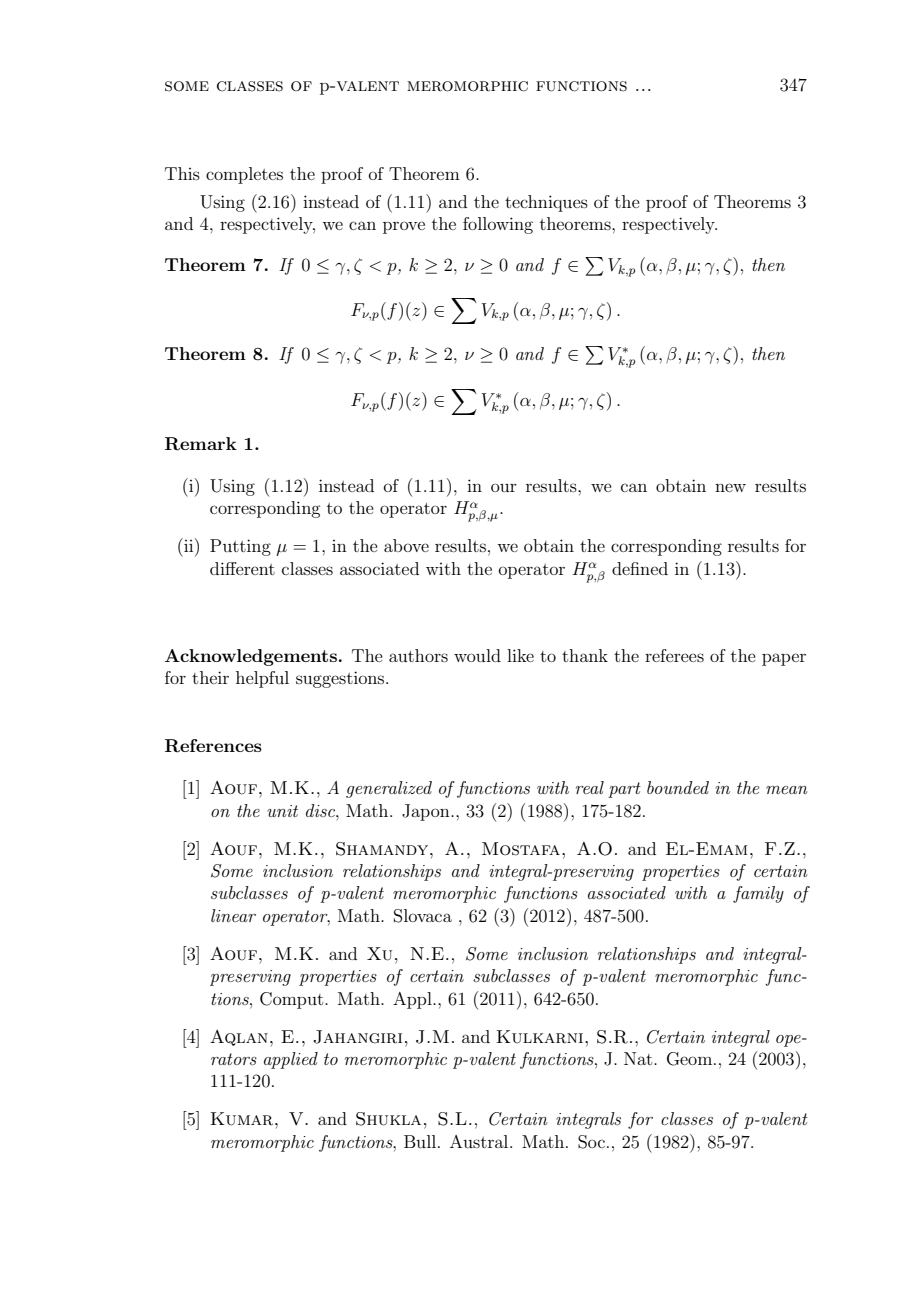  What do you see at coordinates (251, 657) in the image?
I see `Acknowledgements` at bounding box center [251, 657].
